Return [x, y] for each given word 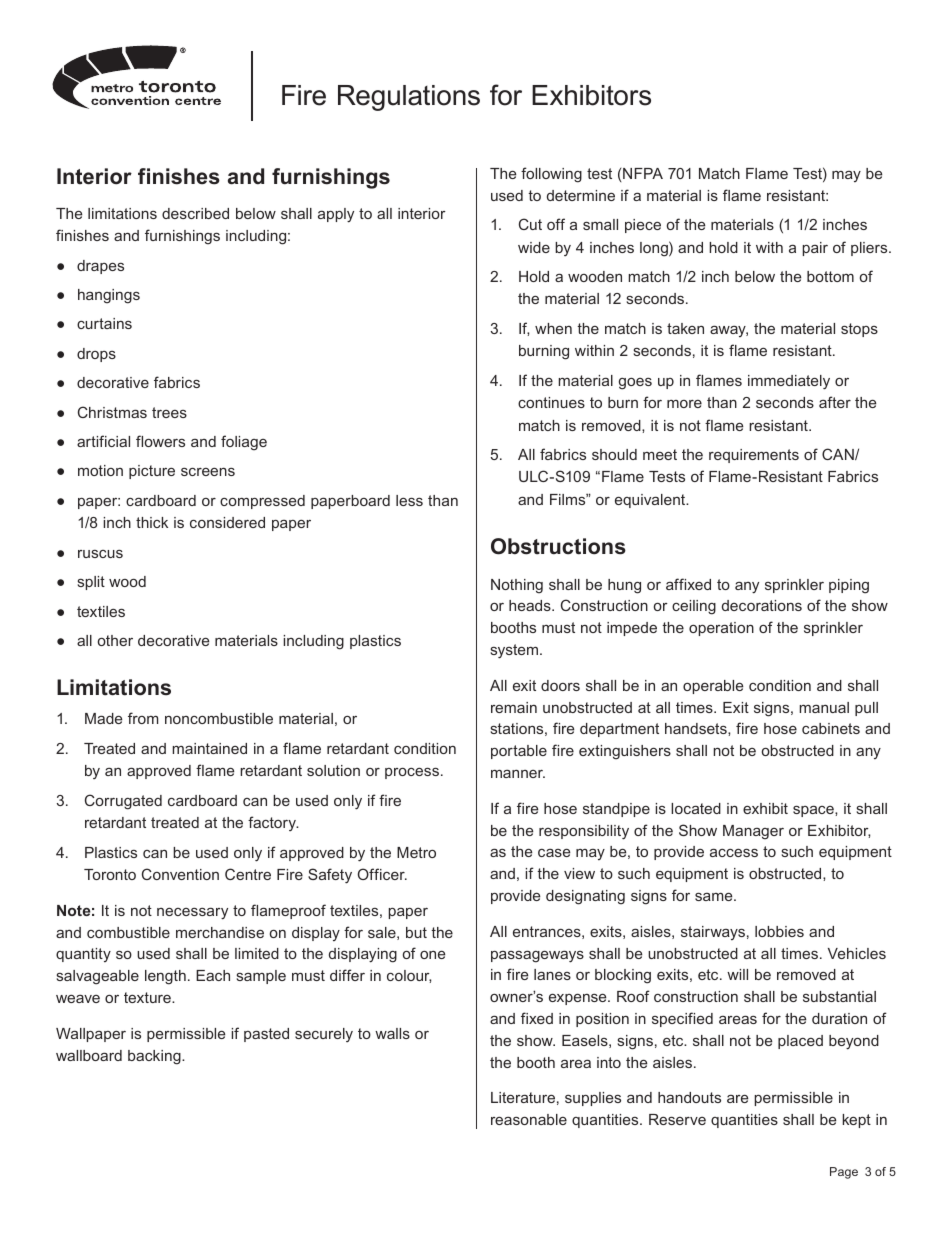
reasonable [529, 1119]
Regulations [409, 98]
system [514, 651]
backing [155, 1057]
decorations [762, 605]
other [115, 640]
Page [844, 1173]
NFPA [643, 173]
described [195, 213]
